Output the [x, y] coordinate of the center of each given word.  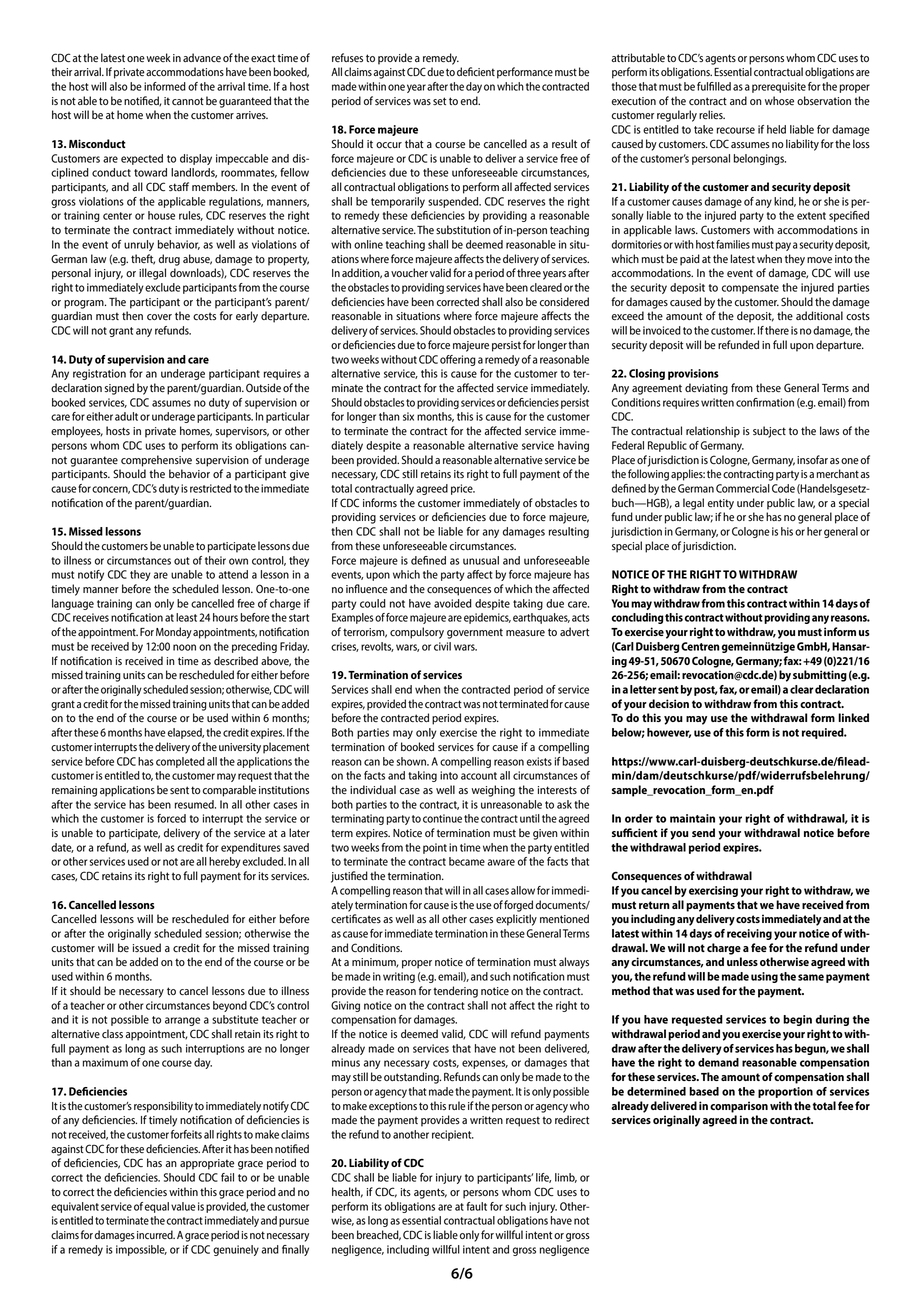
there [777, 330]
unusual [481, 560]
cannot [188, 101]
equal [157, 1207]
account [479, 776]
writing [399, 977]
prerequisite [779, 87]
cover [159, 317]
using [764, 977]
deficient [476, 72]
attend [233, 574]
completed [180, 762]
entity [721, 504]
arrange [182, 1021]
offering [458, 360]
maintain [692, 818]
